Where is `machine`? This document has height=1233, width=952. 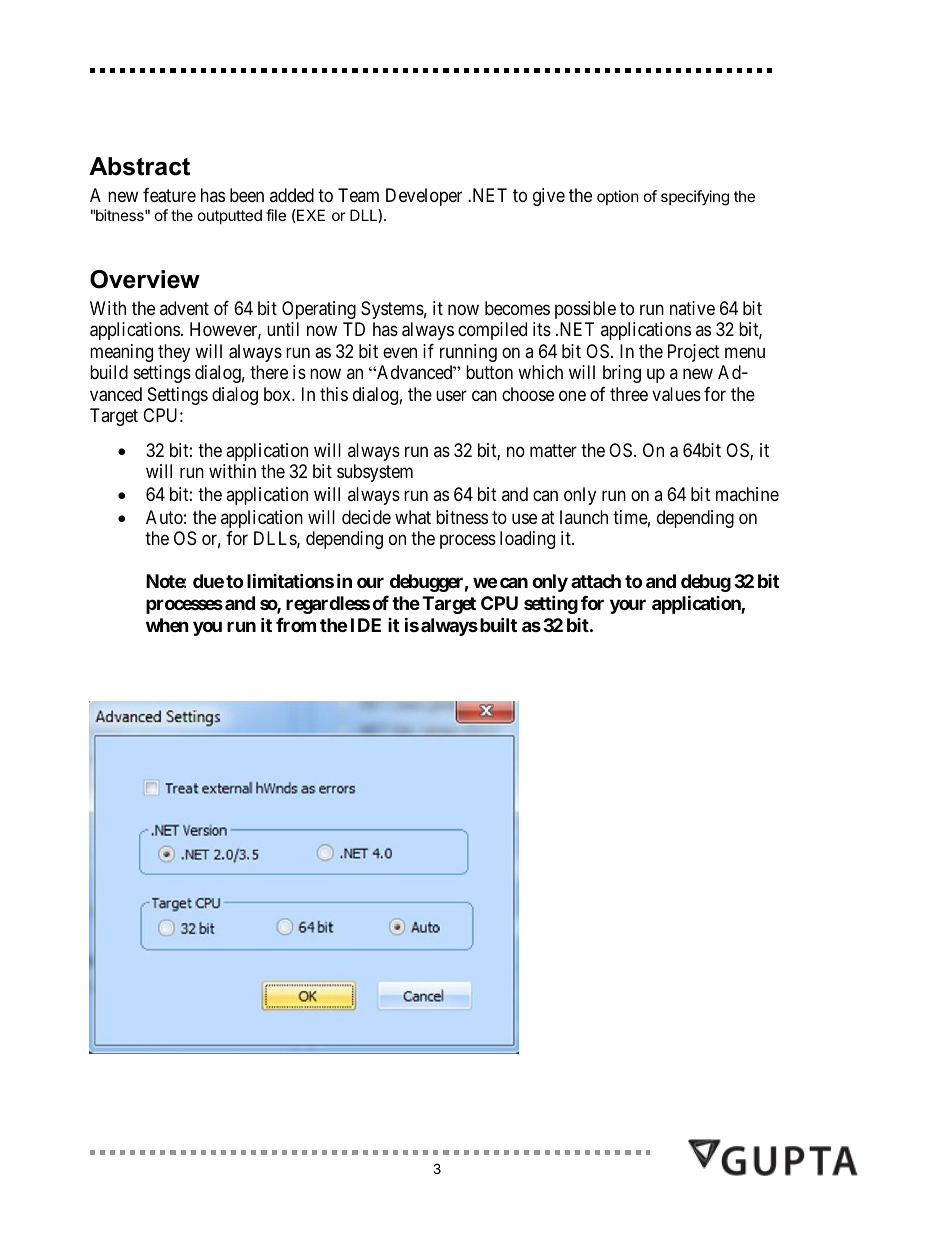 machine is located at coordinates (747, 494).
